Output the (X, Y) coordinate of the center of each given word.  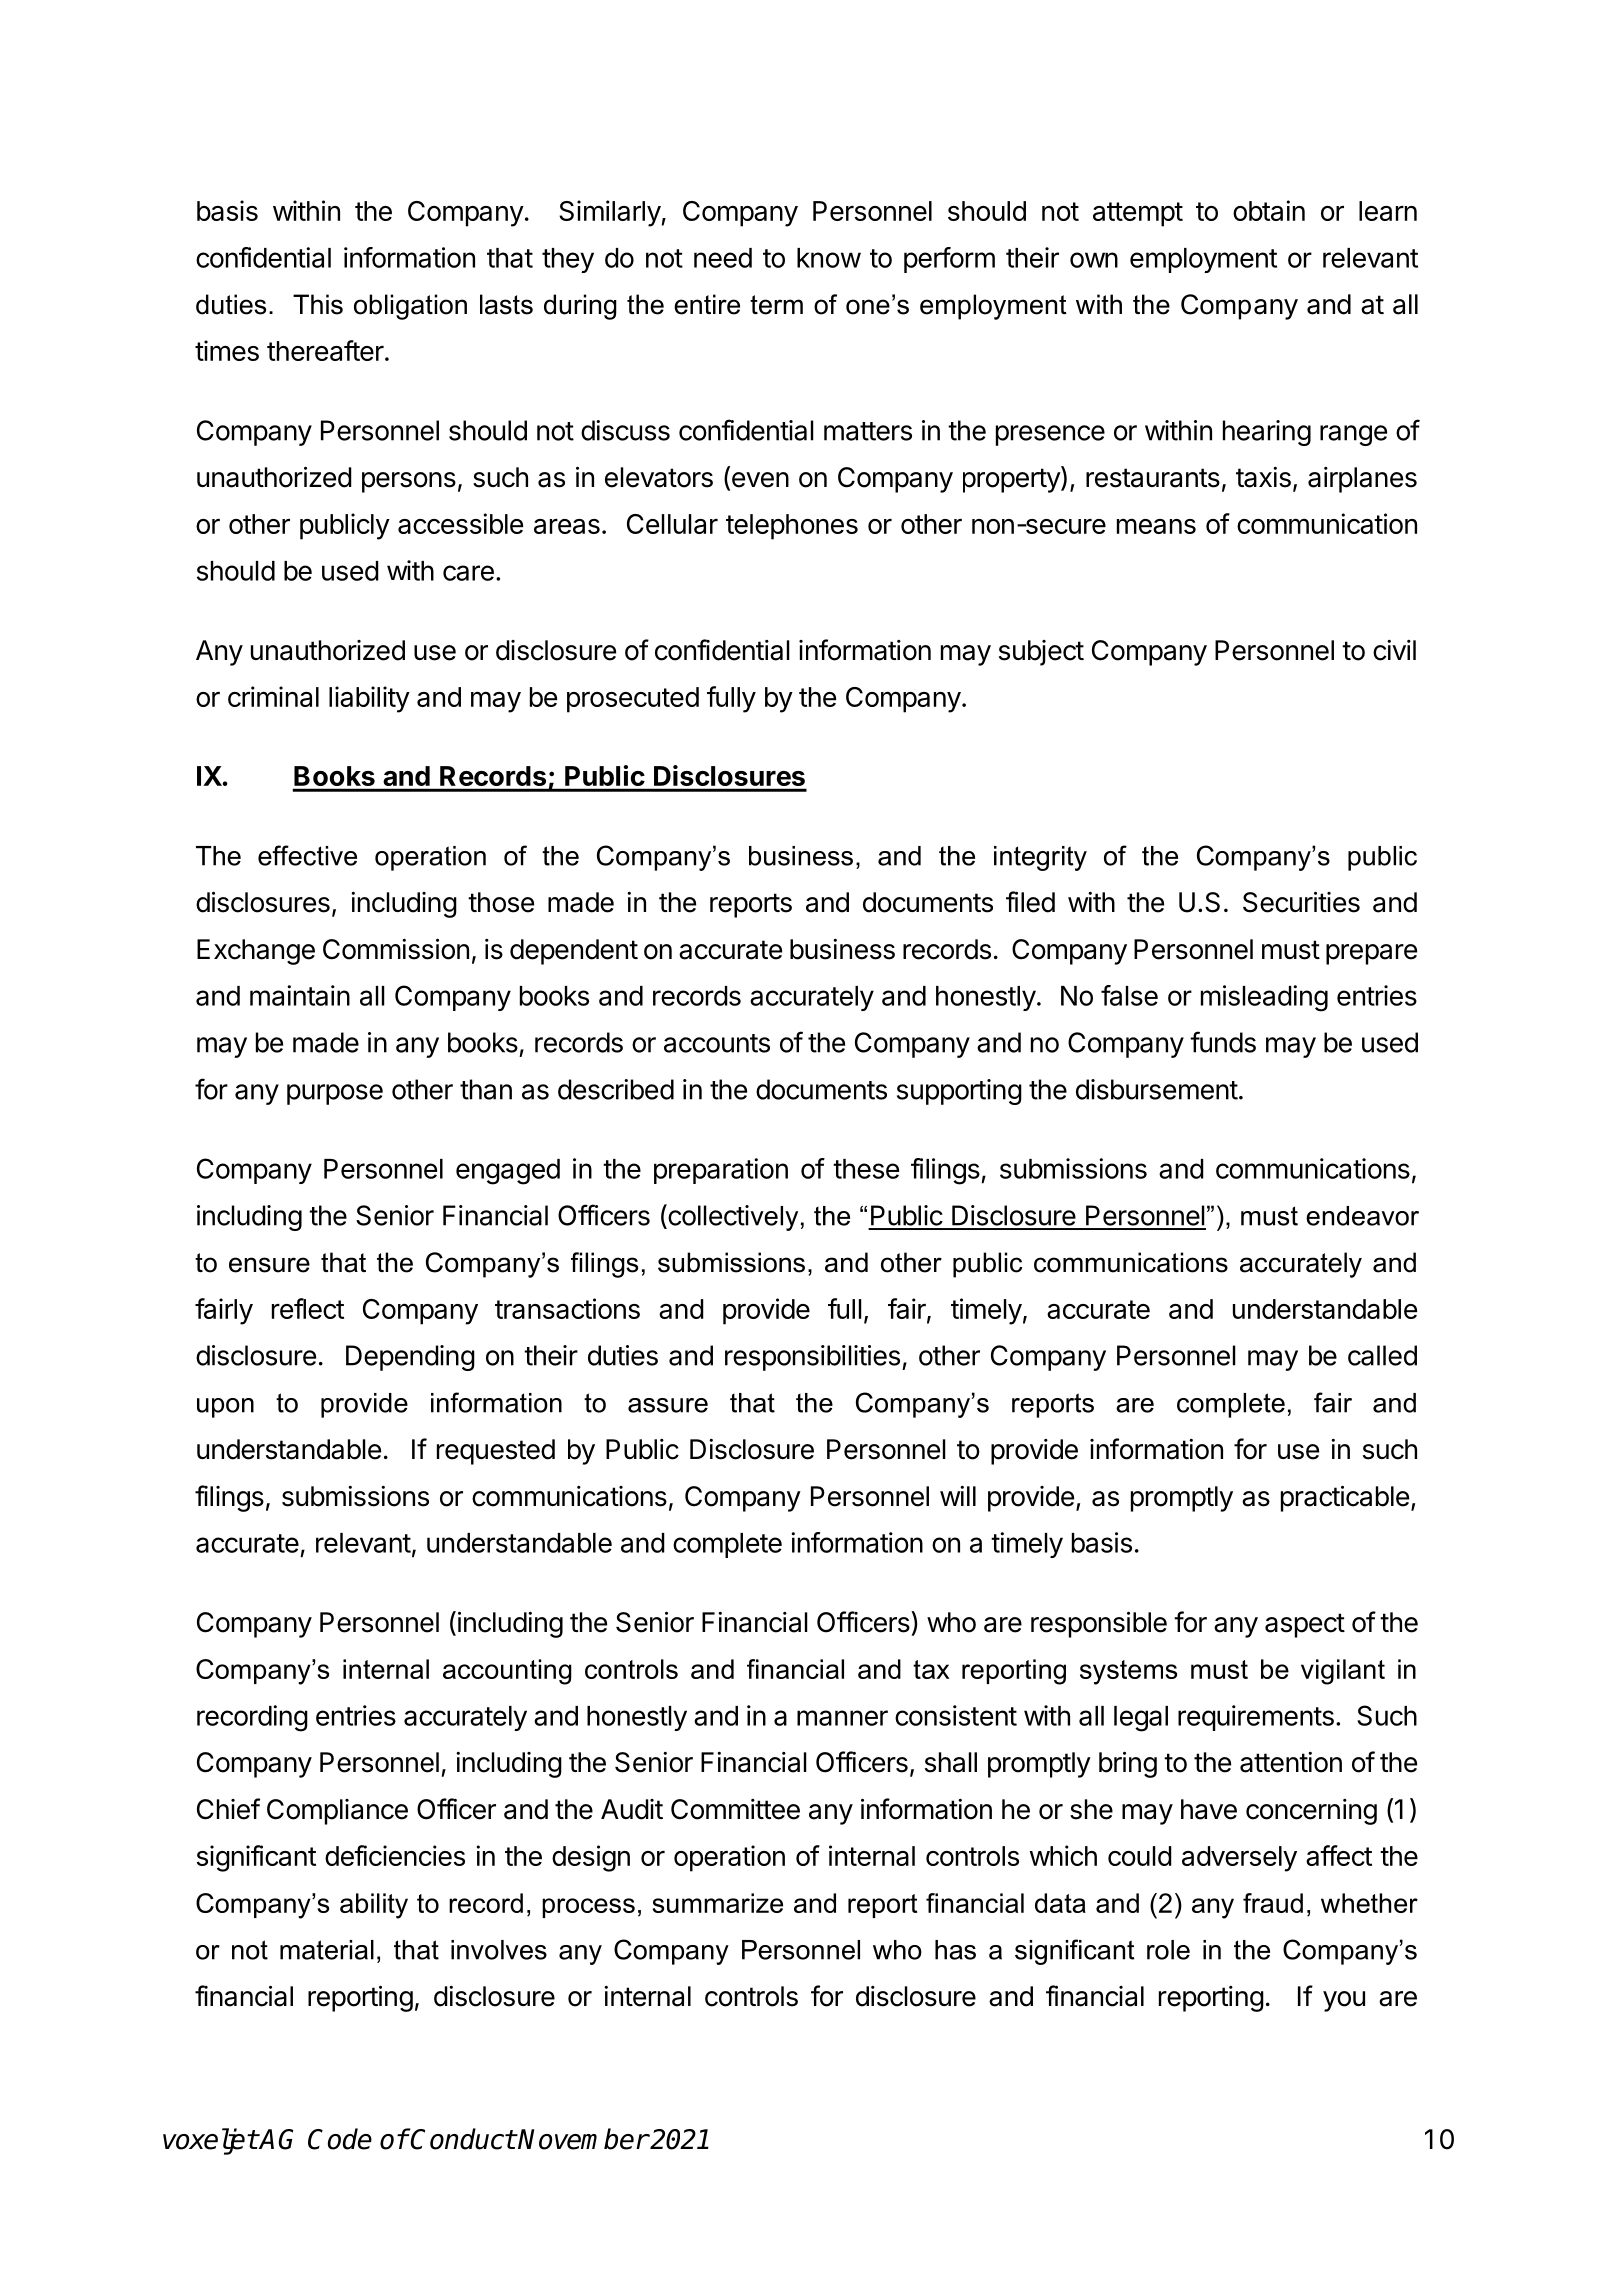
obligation (410, 307)
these (866, 1169)
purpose (335, 1094)
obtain (1269, 210)
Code (340, 2139)
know (829, 258)
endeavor (1362, 1216)
